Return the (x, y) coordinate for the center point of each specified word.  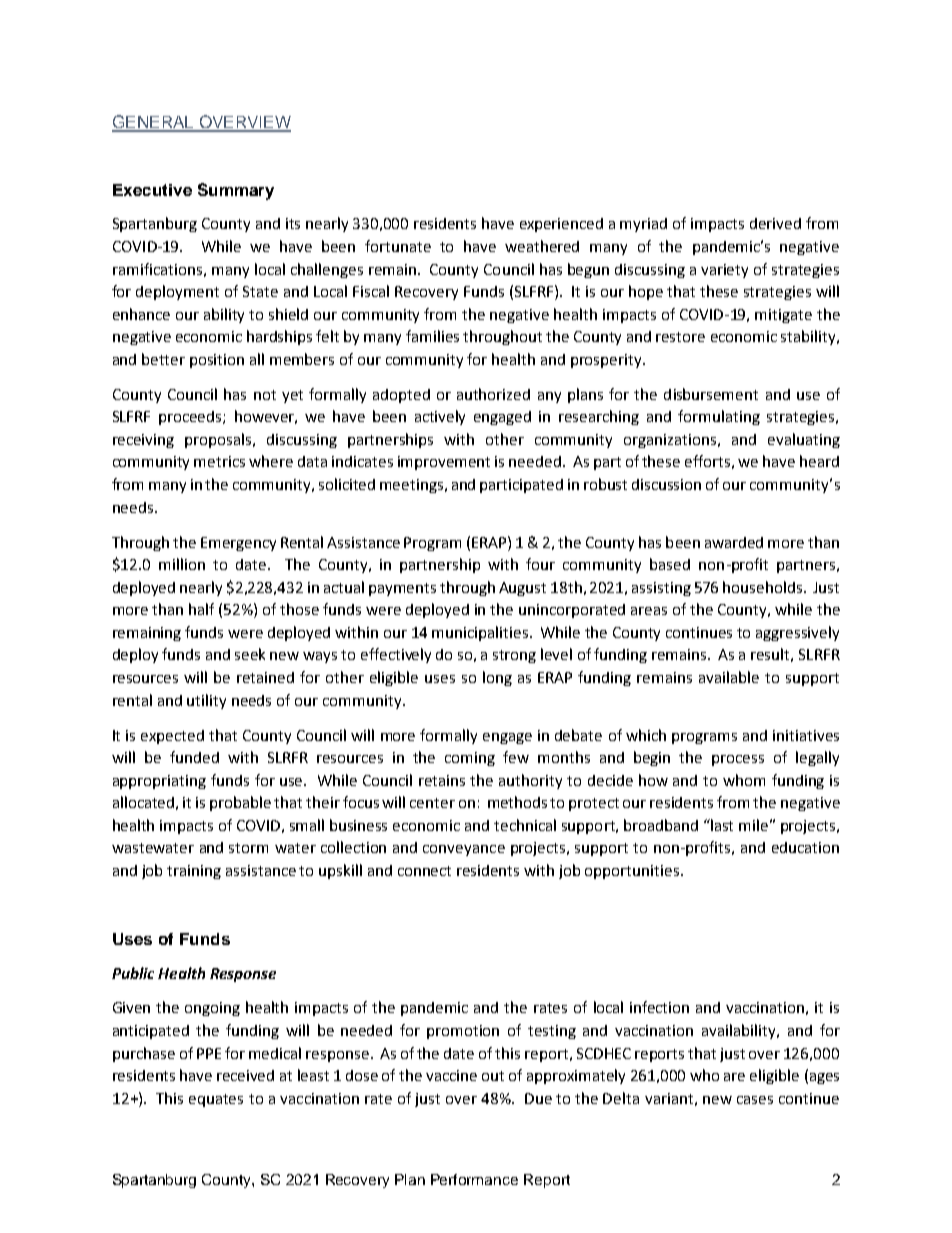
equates (216, 1100)
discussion (666, 484)
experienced (561, 225)
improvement (444, 463)
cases (755, 1100)
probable (240, 803)
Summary (236, 191)
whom (744, 780)
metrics (219, 461)
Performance (474, 1179)
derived (775, 223)
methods (517, 802)
